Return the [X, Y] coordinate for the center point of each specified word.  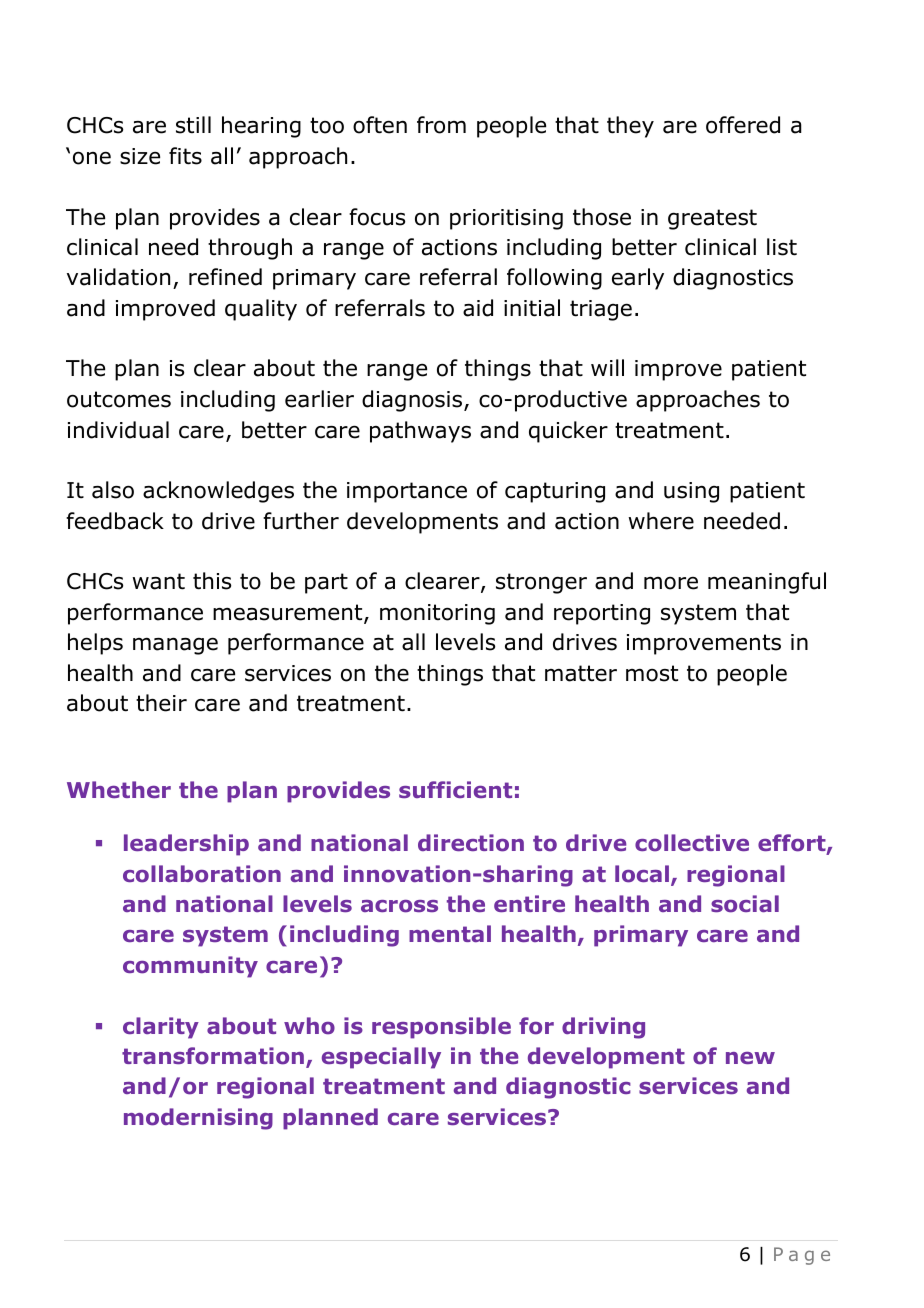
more [671, 583]
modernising [198, 1119]
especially [381, 1058]
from [441, 125]
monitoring [437, 614]
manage [175, 646]
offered [743, 125]
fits [185, 156]
